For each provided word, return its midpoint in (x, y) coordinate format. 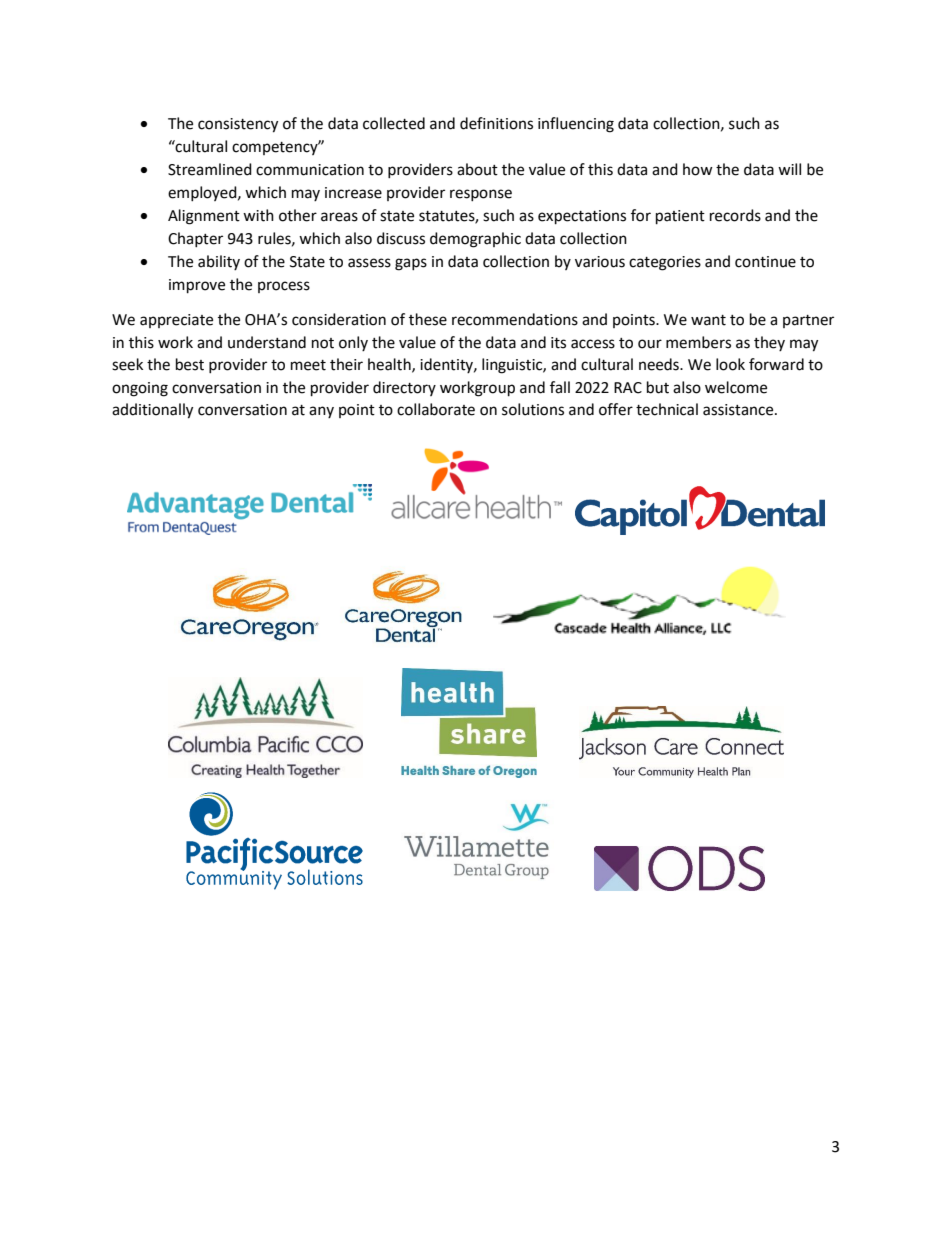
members (698, 342)
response (481, 195)
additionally (152, 411)
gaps (411, 264)
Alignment (204, 217)
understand (267, 342)
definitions (496, 123)
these (428, 319)
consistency (238, 125)
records (735, 215)
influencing (576, 125)
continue (765, 262)
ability (219, 262)
